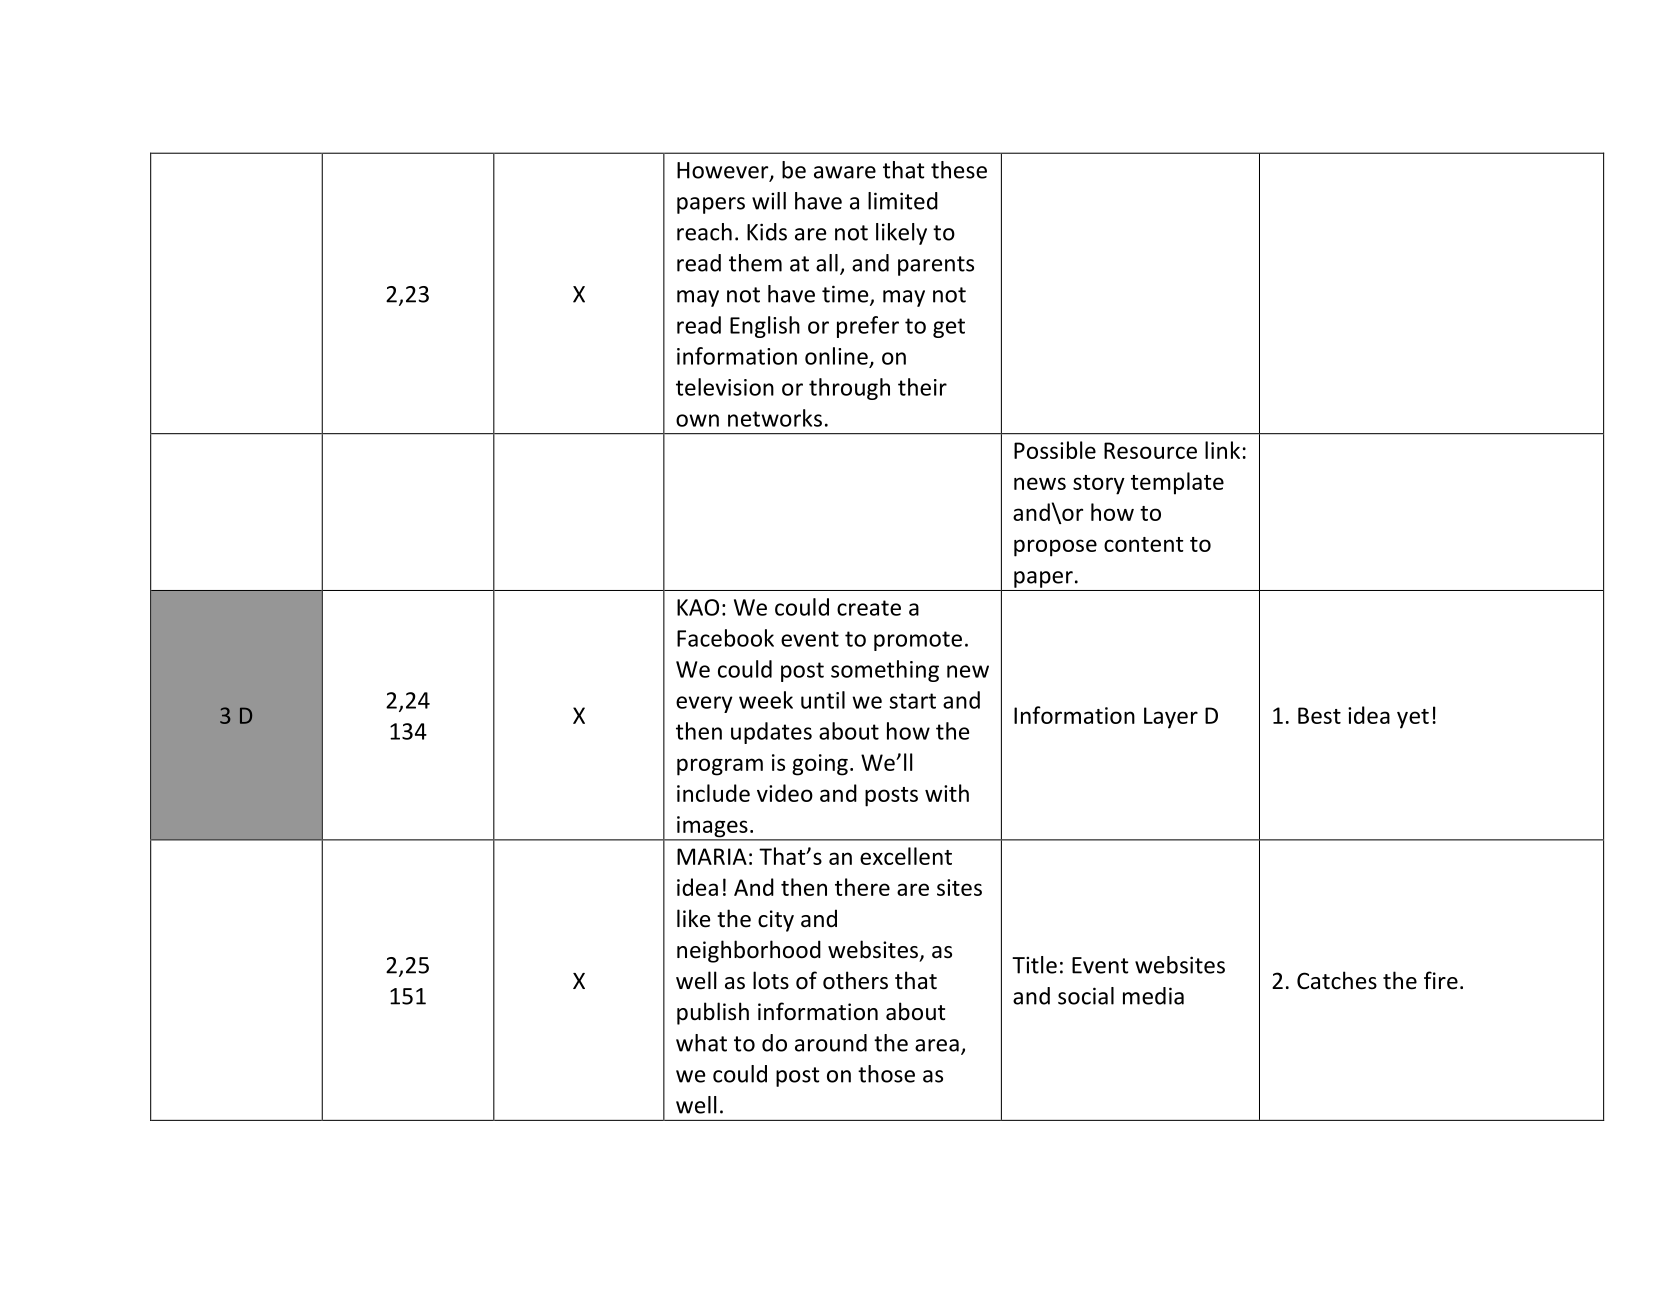  Describe the element at coordinates (1171, 718) in the screenshot. I see `Layer` at that location.
